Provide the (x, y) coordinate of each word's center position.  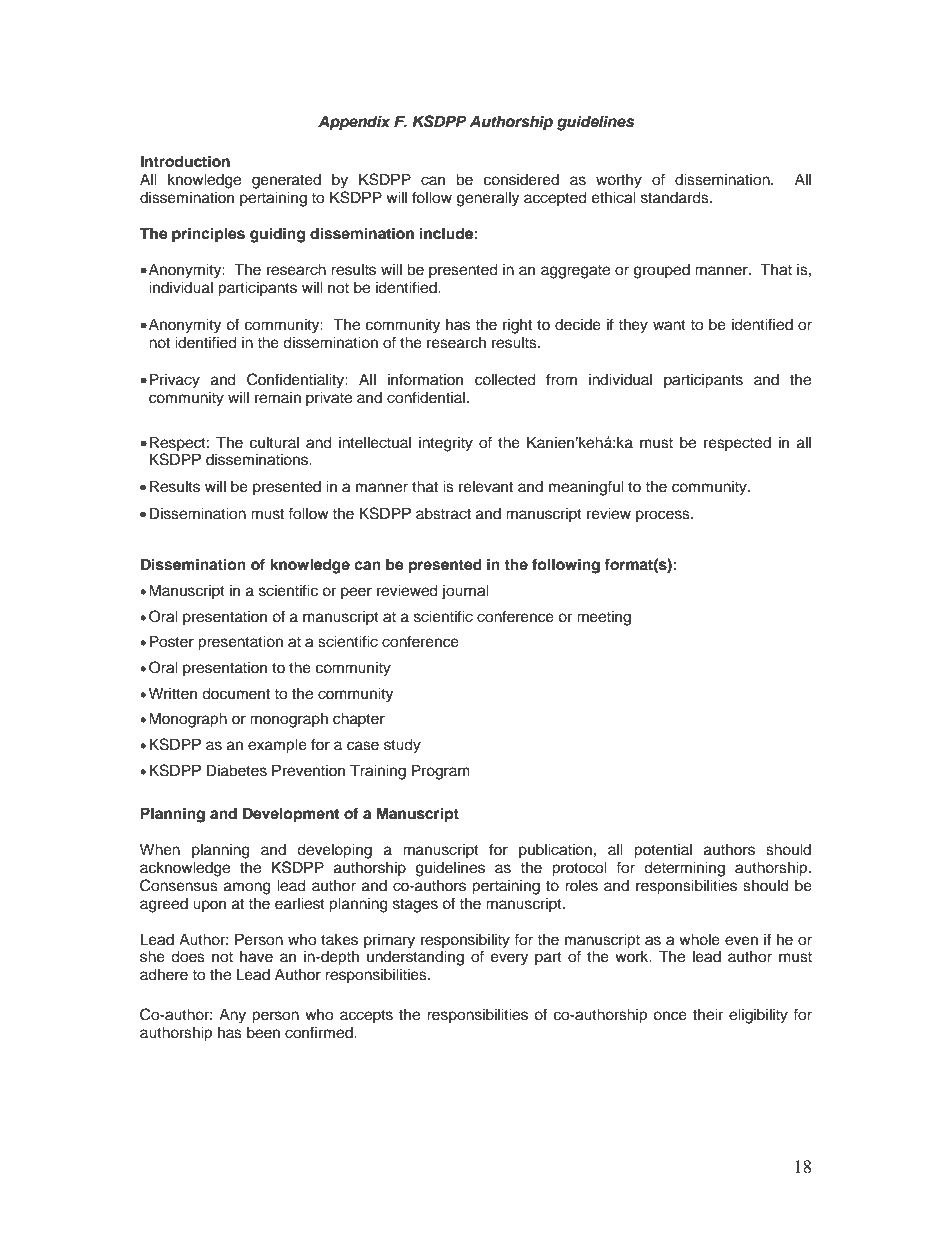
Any (232, 1016)
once (670, 1016)
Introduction (185, 161)
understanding (415, 958)
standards (676, 197)
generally (488, 199)
